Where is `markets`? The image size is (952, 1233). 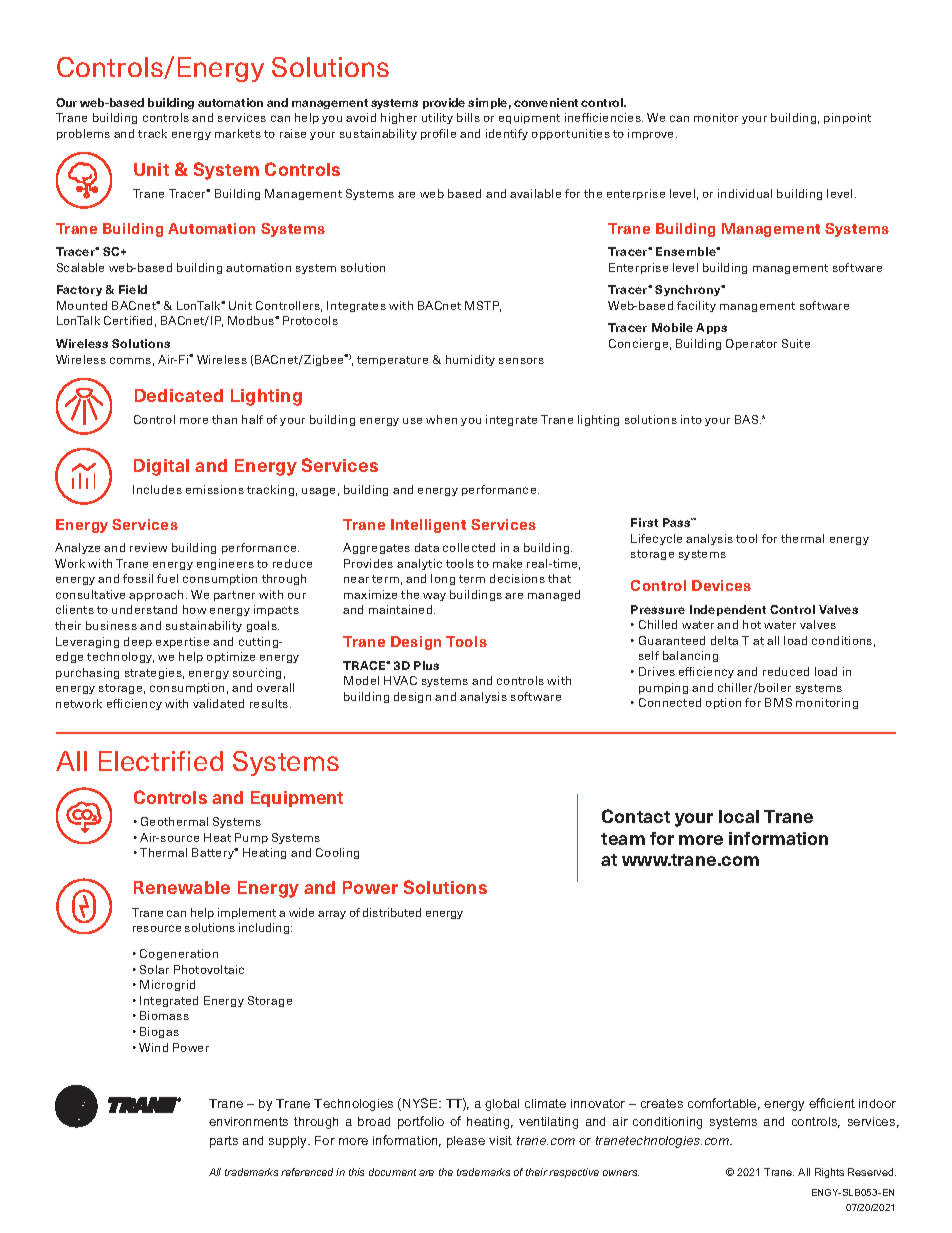 markets is located at coordinates (238, 133).
